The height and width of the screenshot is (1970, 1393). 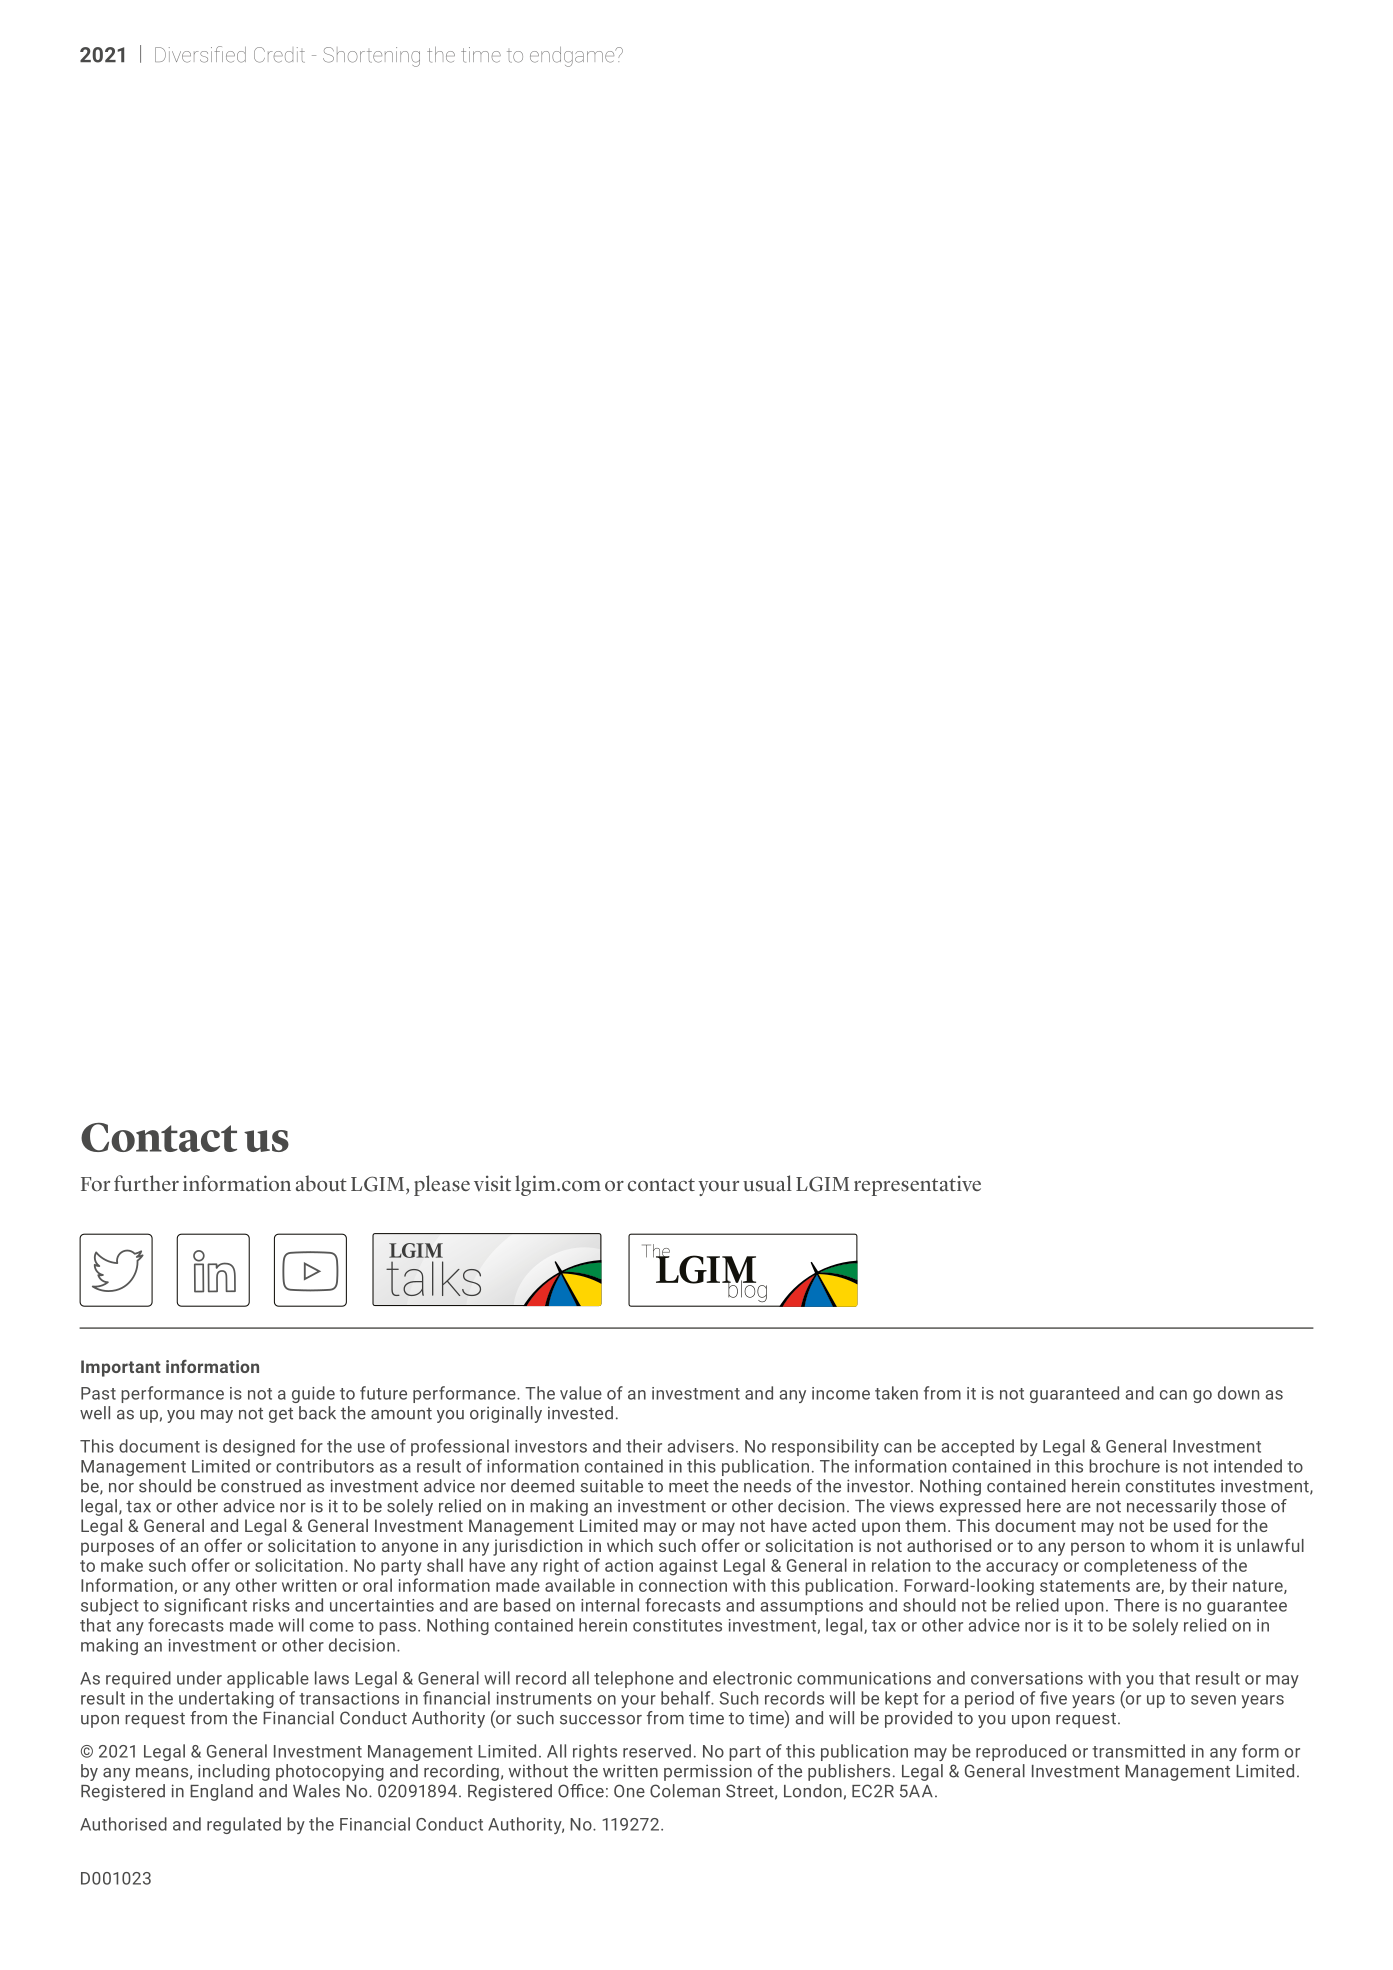 I want to click on endgame, so click(x=573, y=57).
